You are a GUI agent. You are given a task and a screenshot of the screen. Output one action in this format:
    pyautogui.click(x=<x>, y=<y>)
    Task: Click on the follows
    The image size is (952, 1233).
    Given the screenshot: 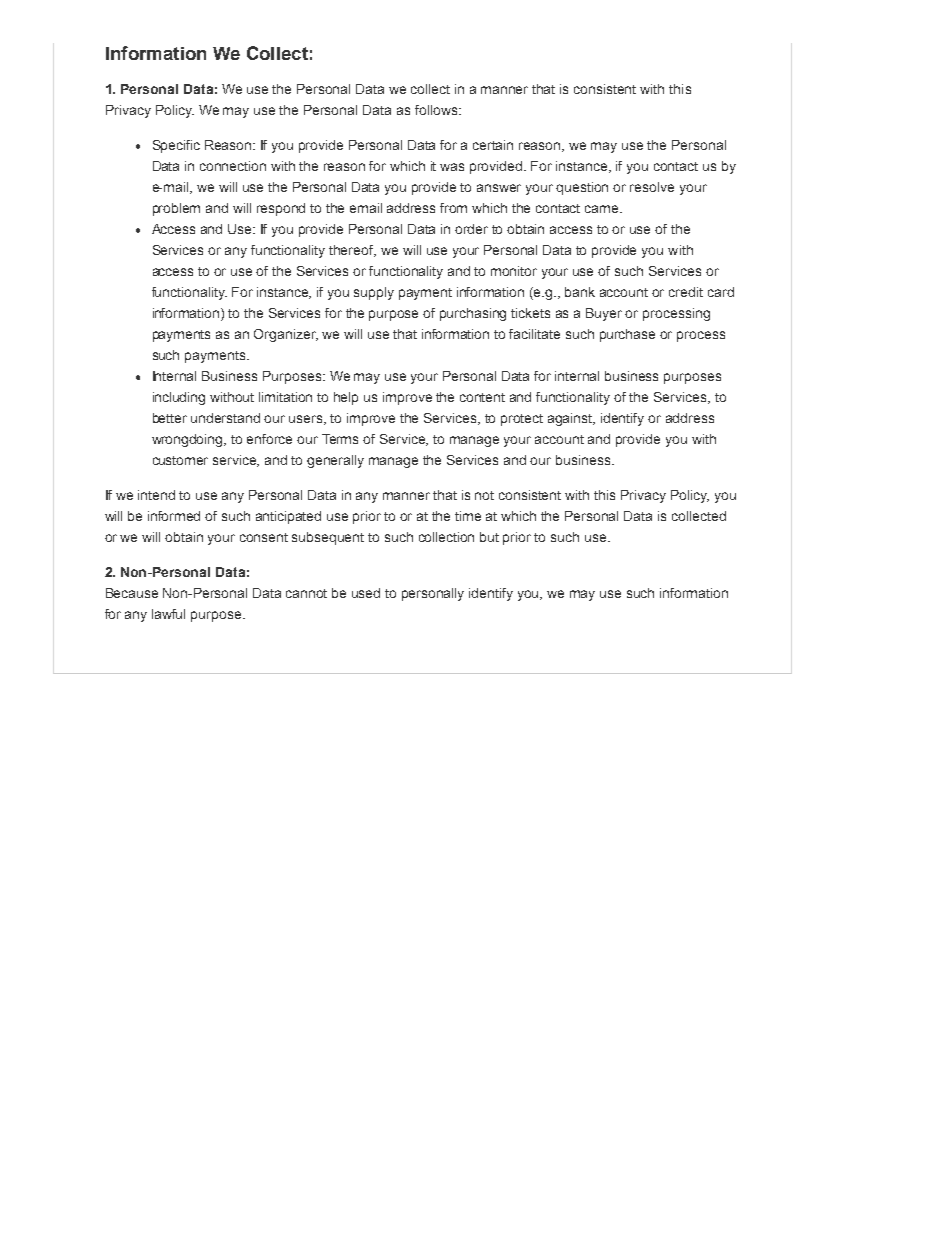 What is the action you would take?
    pyautogui.click(x=437, y=110)
